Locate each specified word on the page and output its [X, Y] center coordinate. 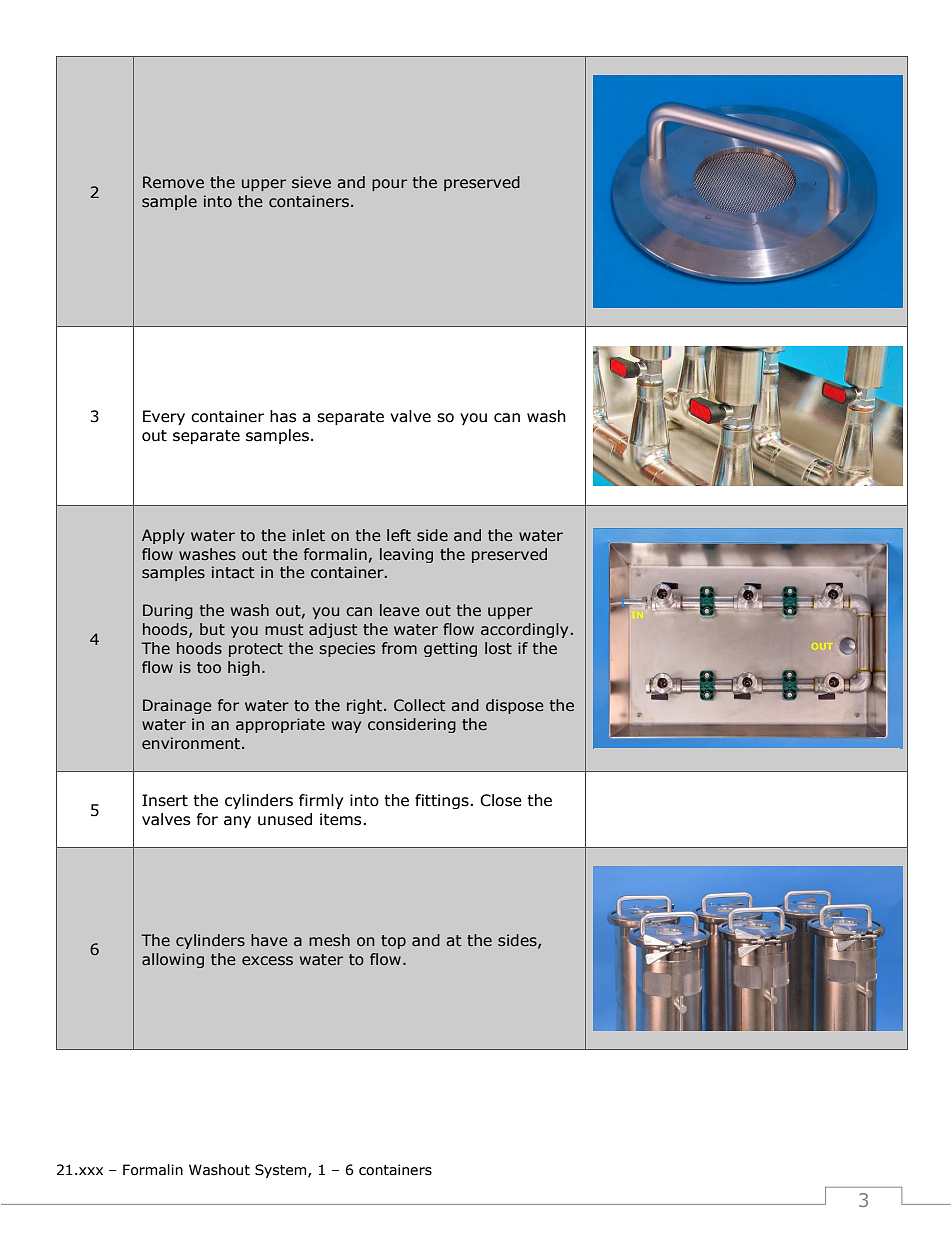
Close [501, 800]
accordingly [524, 630]
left [399, 535]
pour [389, 185]
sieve [311, 182]
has [283, 416]
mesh [329, 940]
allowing [173, 960]
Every [164, 417]
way [346, 727]
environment [191, 743]
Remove [173, 182]
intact [233, 572]
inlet [309, 535]
